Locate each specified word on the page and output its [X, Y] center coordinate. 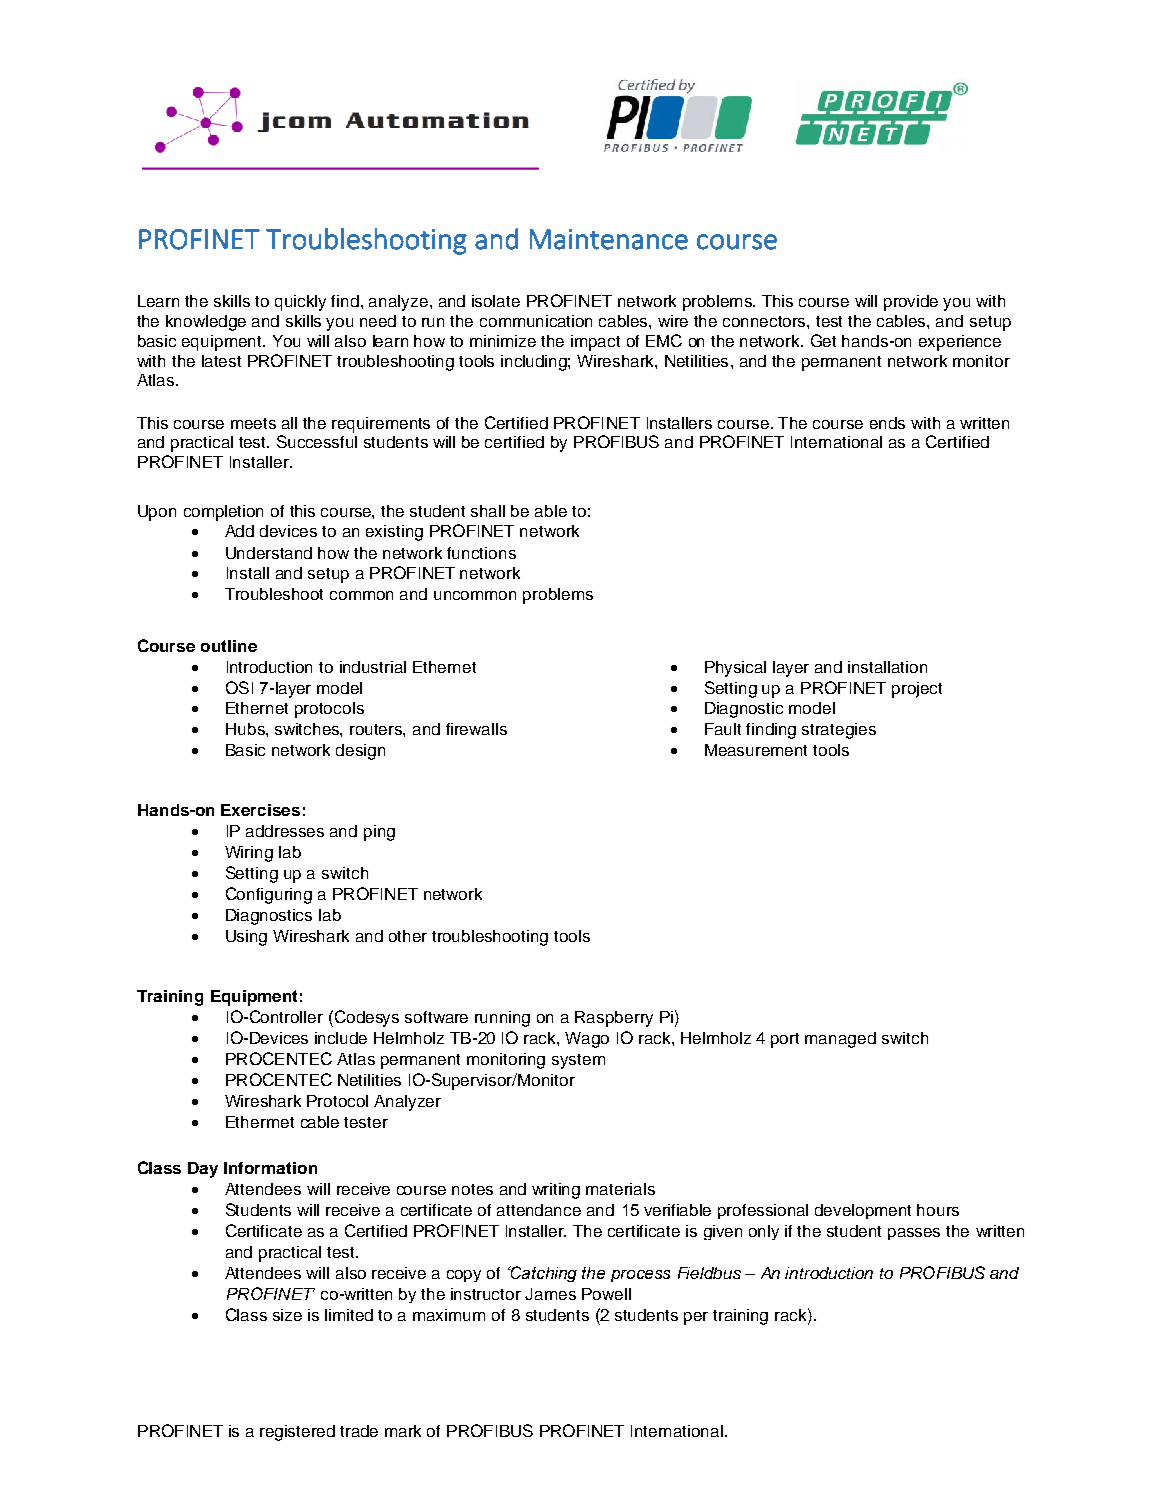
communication [536, 321]
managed [840, 1040]
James [550, 1294]
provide [911, 303]
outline [229, 646]
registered [297, 1433]
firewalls [476, 729]
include [341, 1038]
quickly [300, 303]
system [578, 1061]
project [917, 690]
